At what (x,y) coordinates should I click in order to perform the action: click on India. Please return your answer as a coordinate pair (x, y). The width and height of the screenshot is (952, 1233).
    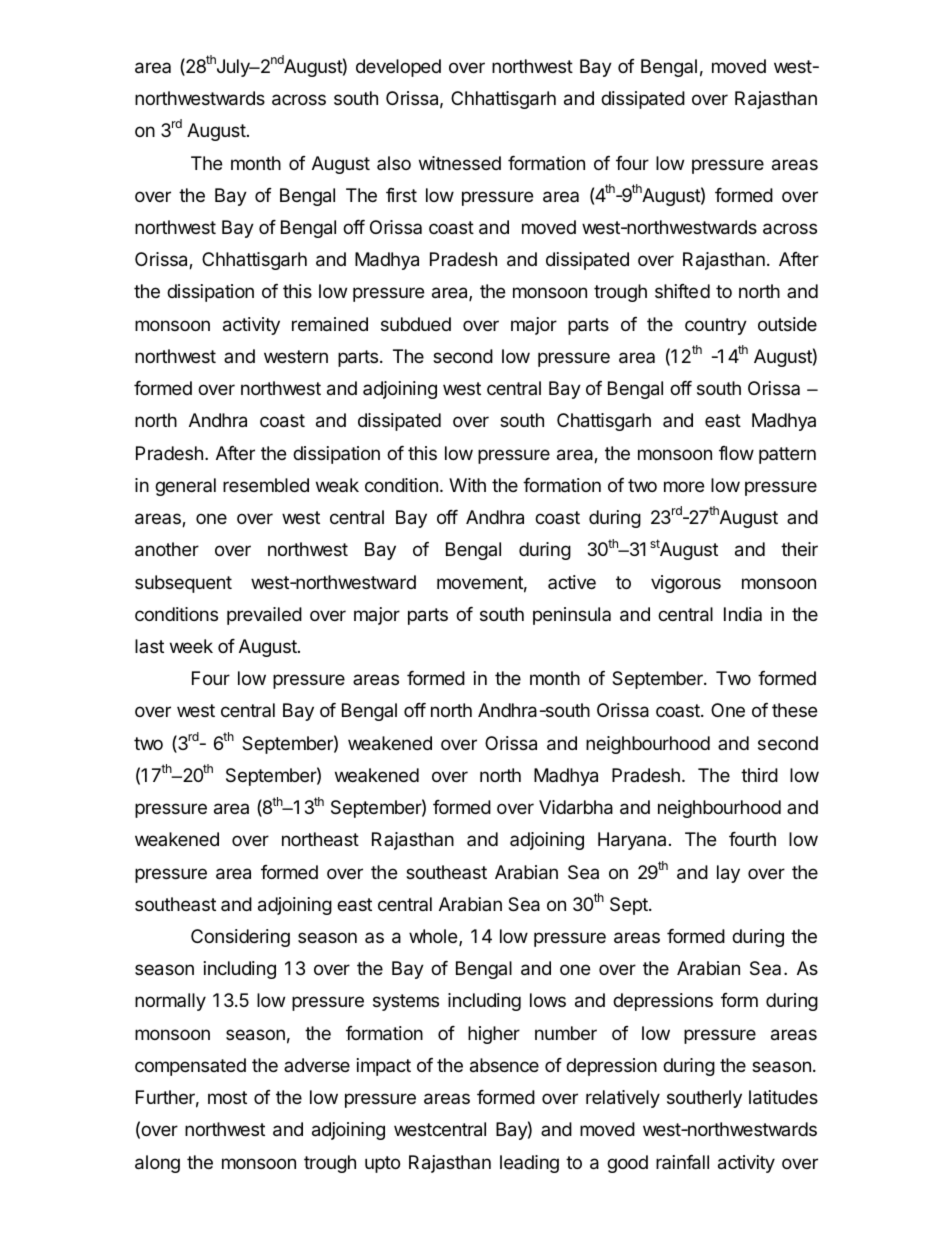
    Looking at the image, I should click on (743, 614).
